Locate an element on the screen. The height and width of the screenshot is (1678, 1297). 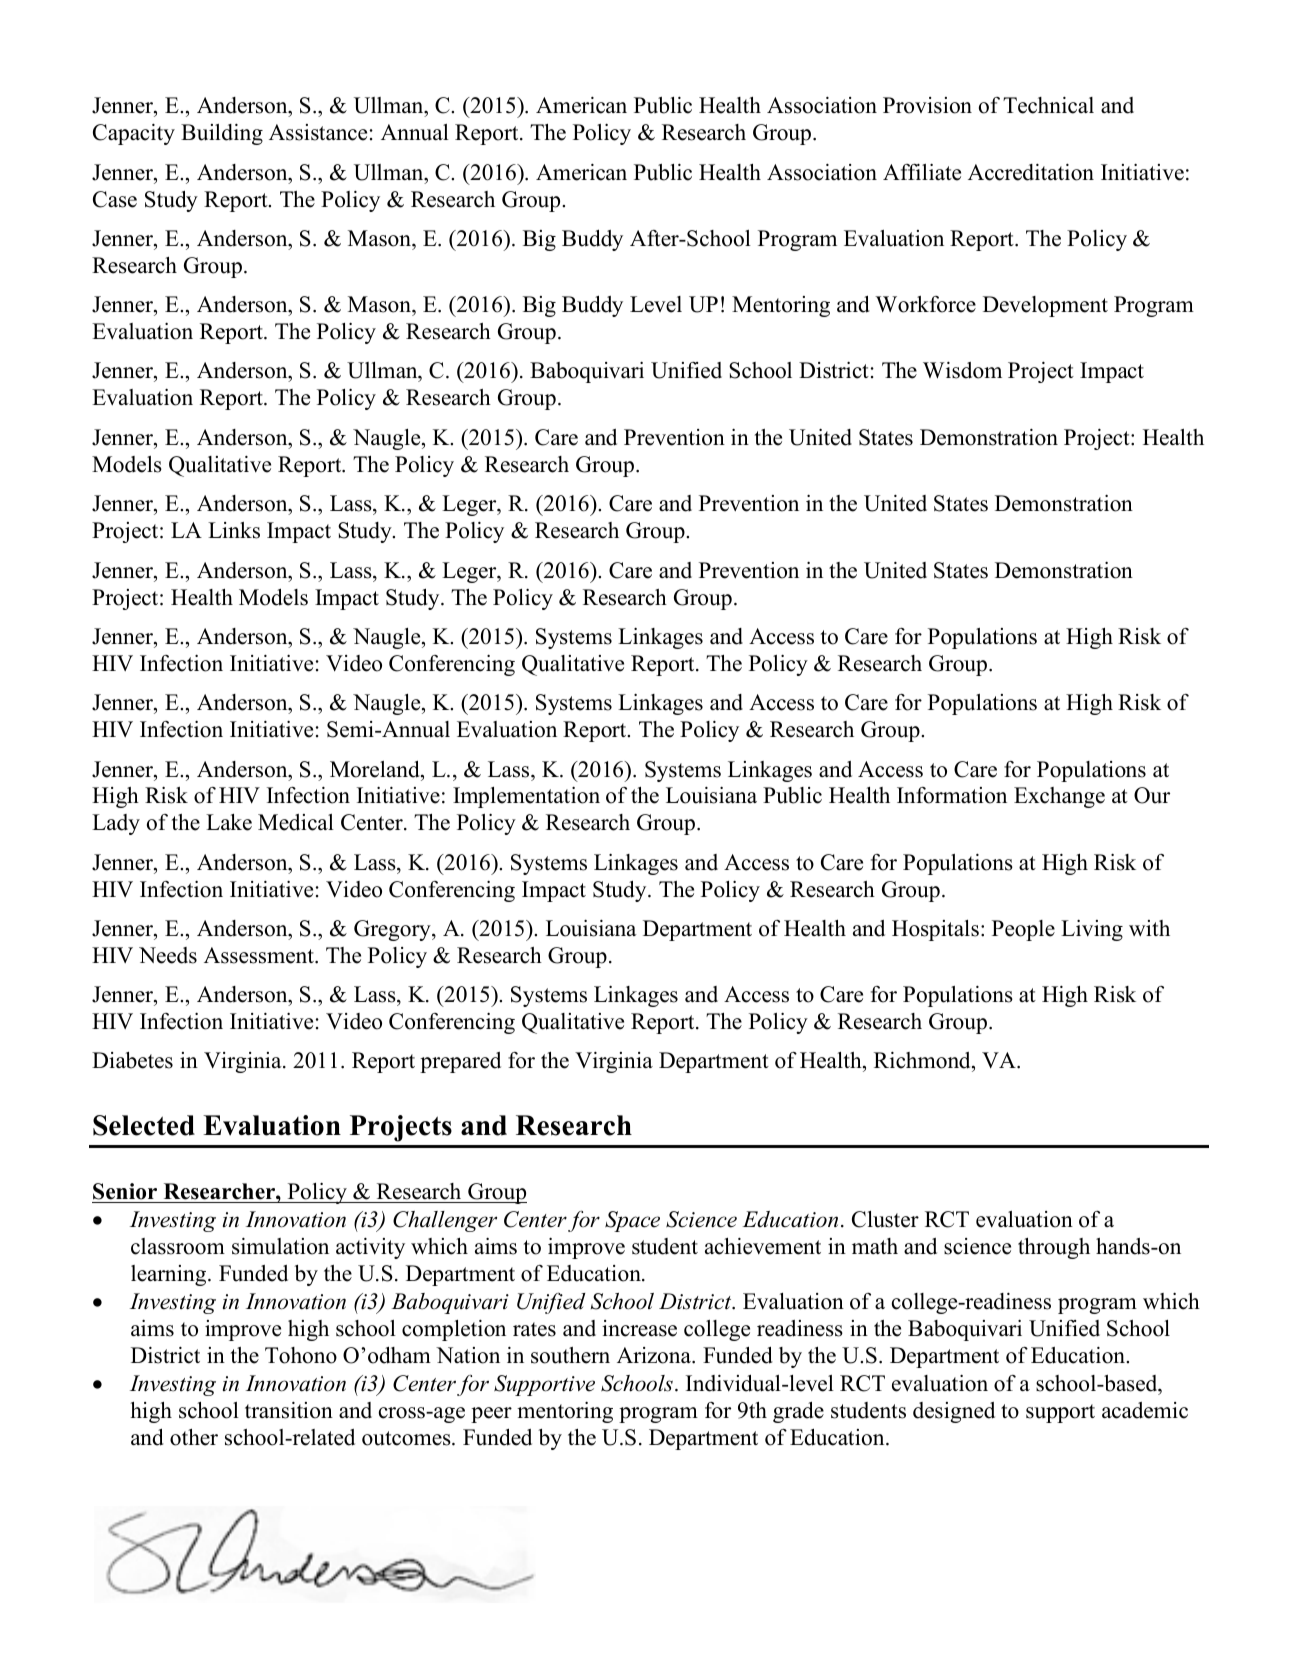
Accreditation is located at coordinates (1031, 172).
